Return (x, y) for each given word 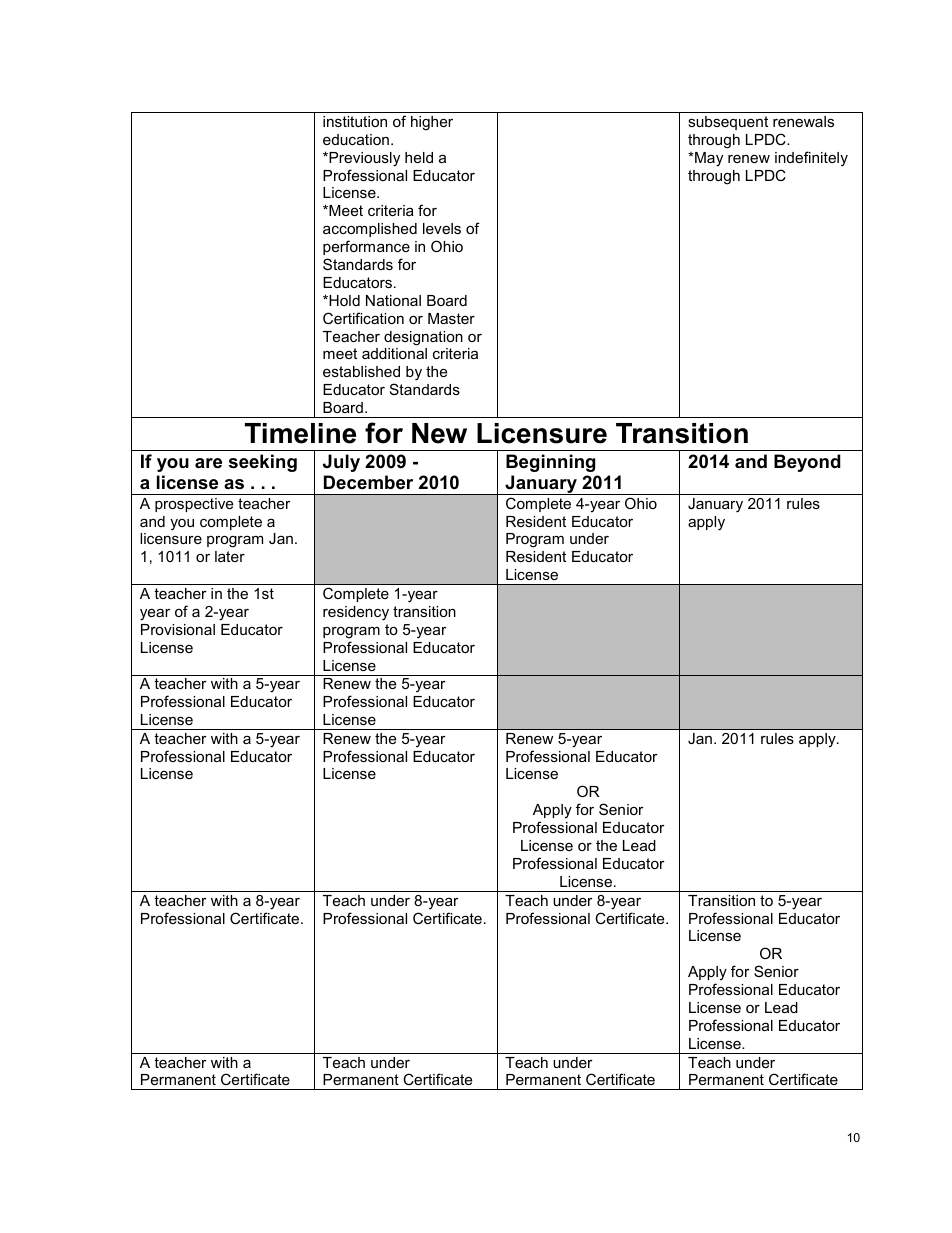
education (356, 139)
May (708, 159)
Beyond (807, 463)
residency (356, 613)
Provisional (178, 629)
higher (432, 123)
